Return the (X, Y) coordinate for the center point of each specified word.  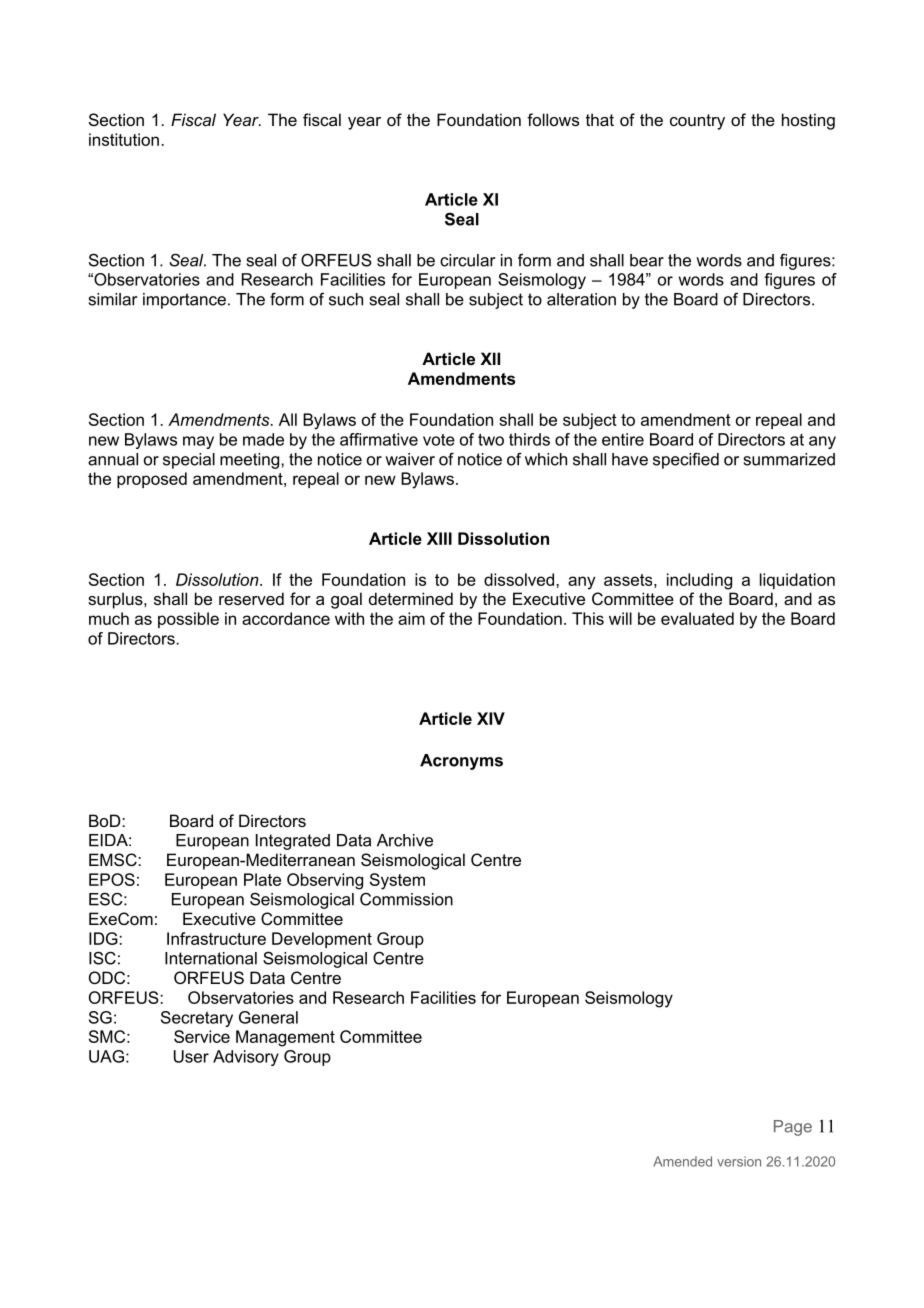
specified (686, 460)
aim (411, 618)
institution (124, 139)
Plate (262, 879)
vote (439, 440)
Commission (406, 899)
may (198, 442)
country (697, 122)
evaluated (697, 618)
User (191, 1056)
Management (285, 1038)
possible (188, 620)
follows (553, 119)
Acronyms (461, 762)
